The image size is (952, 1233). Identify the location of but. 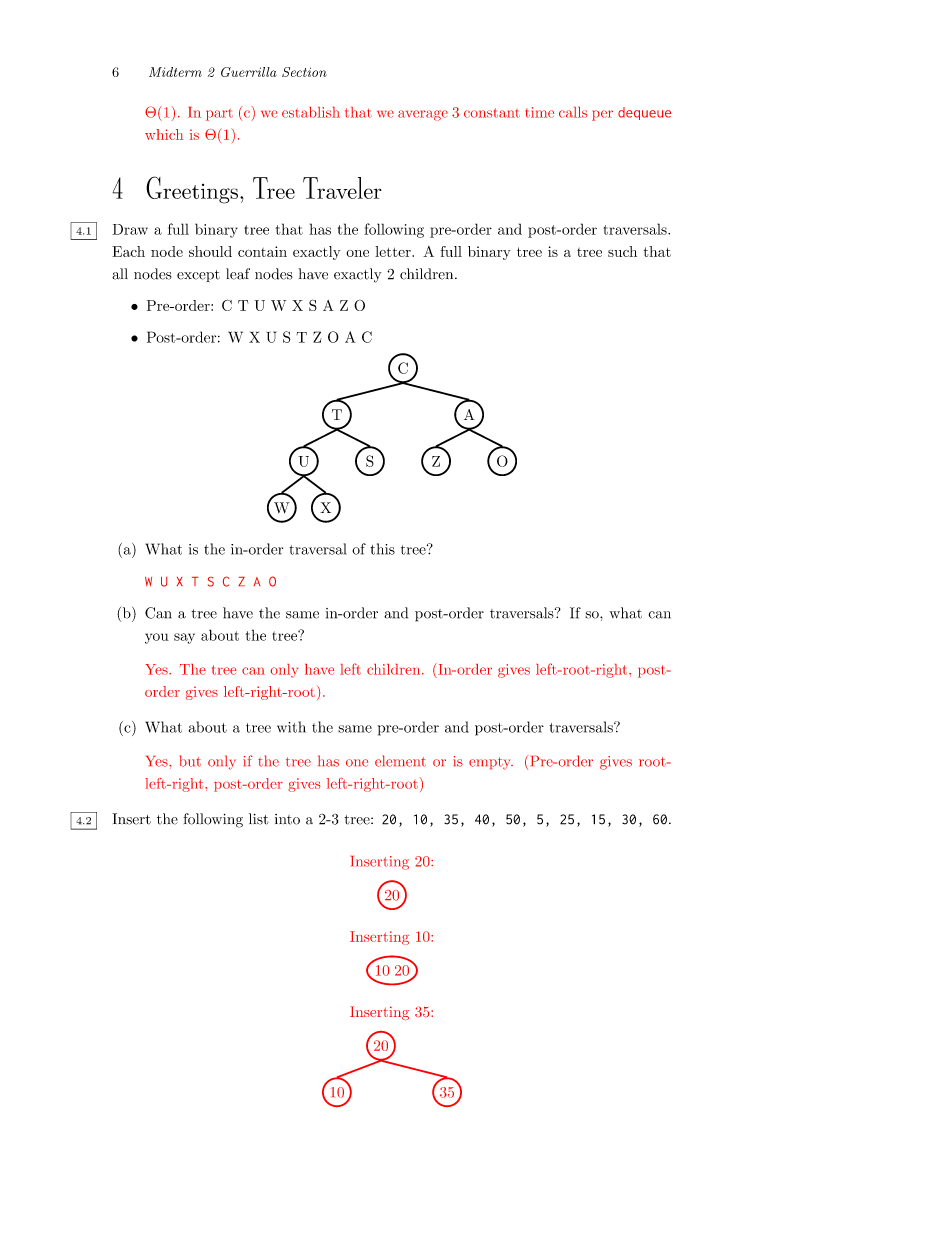
(190, 761).
